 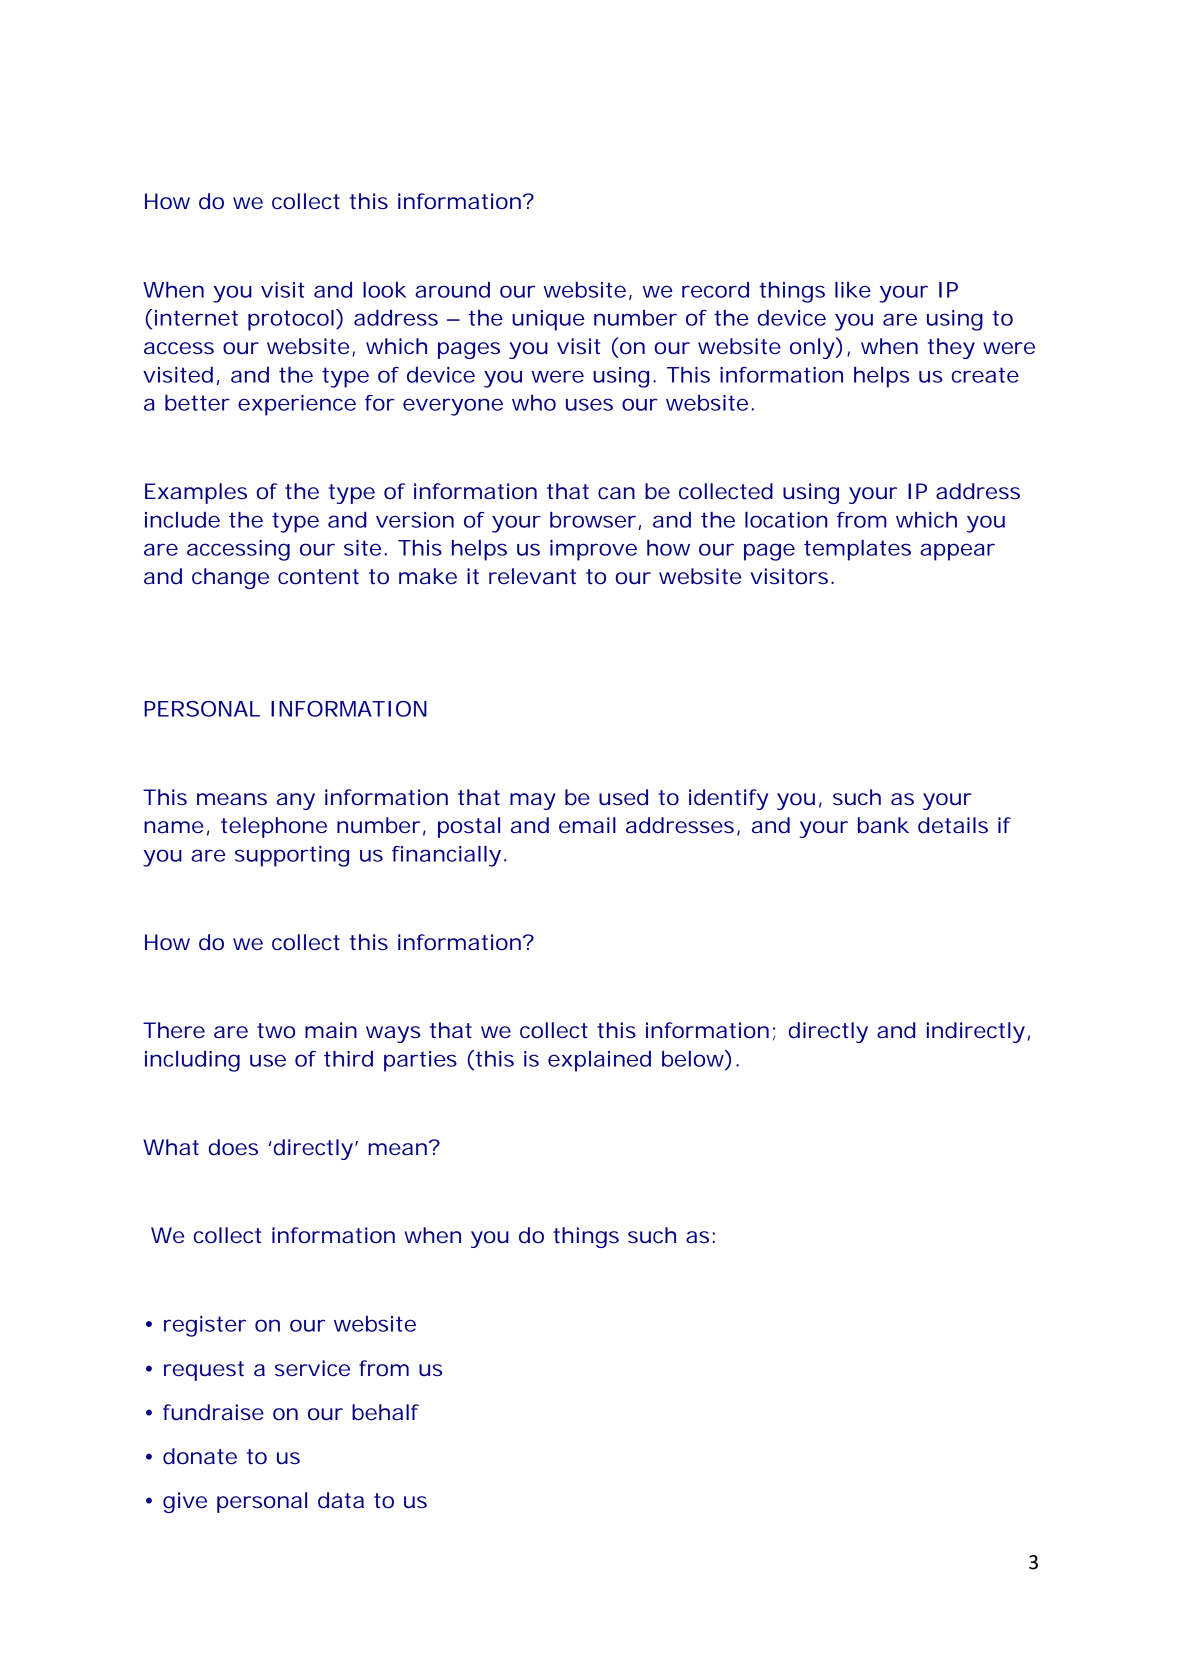 I want to click on email, so click(x=587, y=825).
